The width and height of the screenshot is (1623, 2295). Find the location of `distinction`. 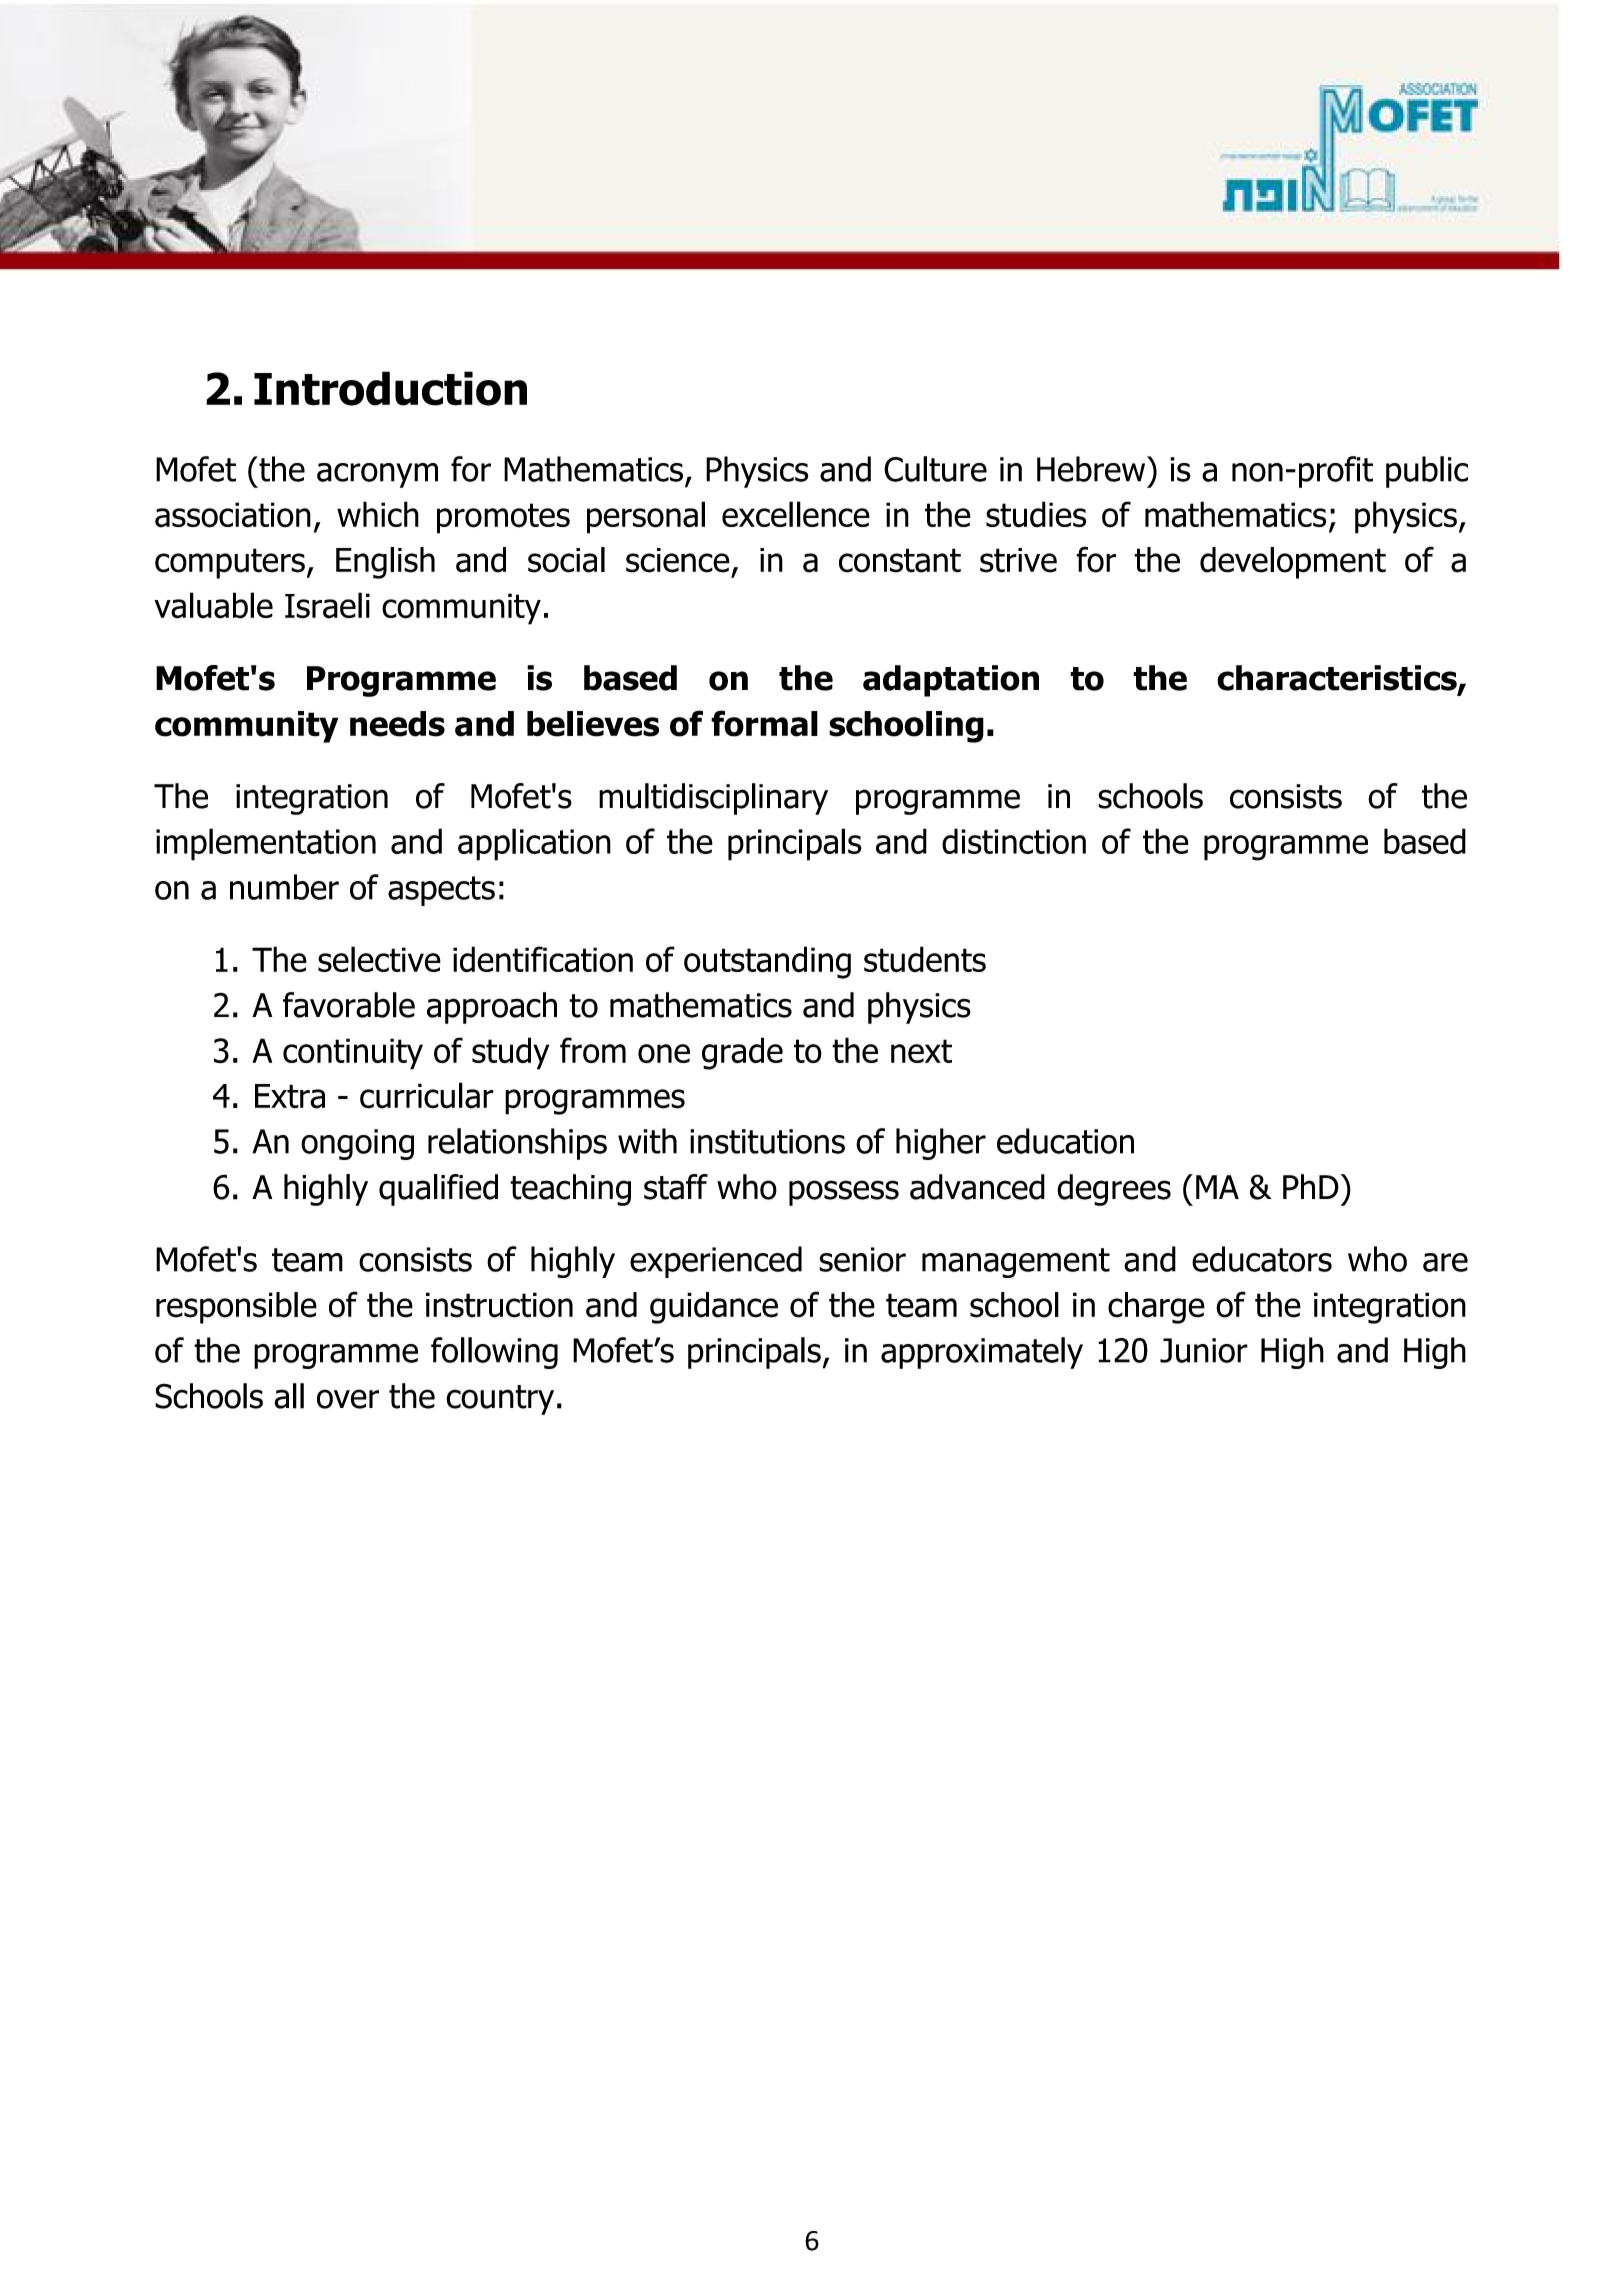

distinction is located at coordinates (1014, 841).
